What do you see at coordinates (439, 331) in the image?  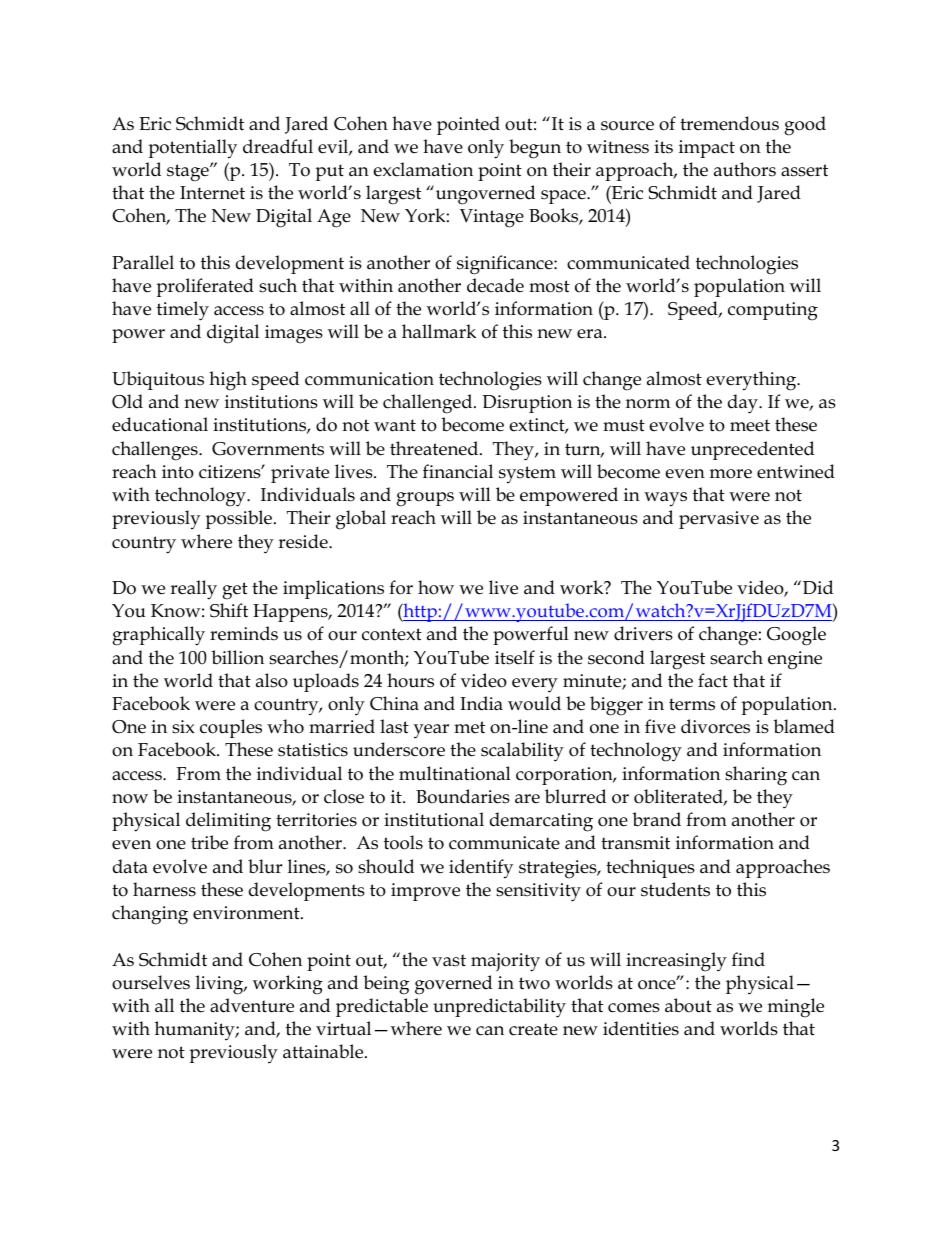 I see `hallmark` at bounding box center [439, 331].
